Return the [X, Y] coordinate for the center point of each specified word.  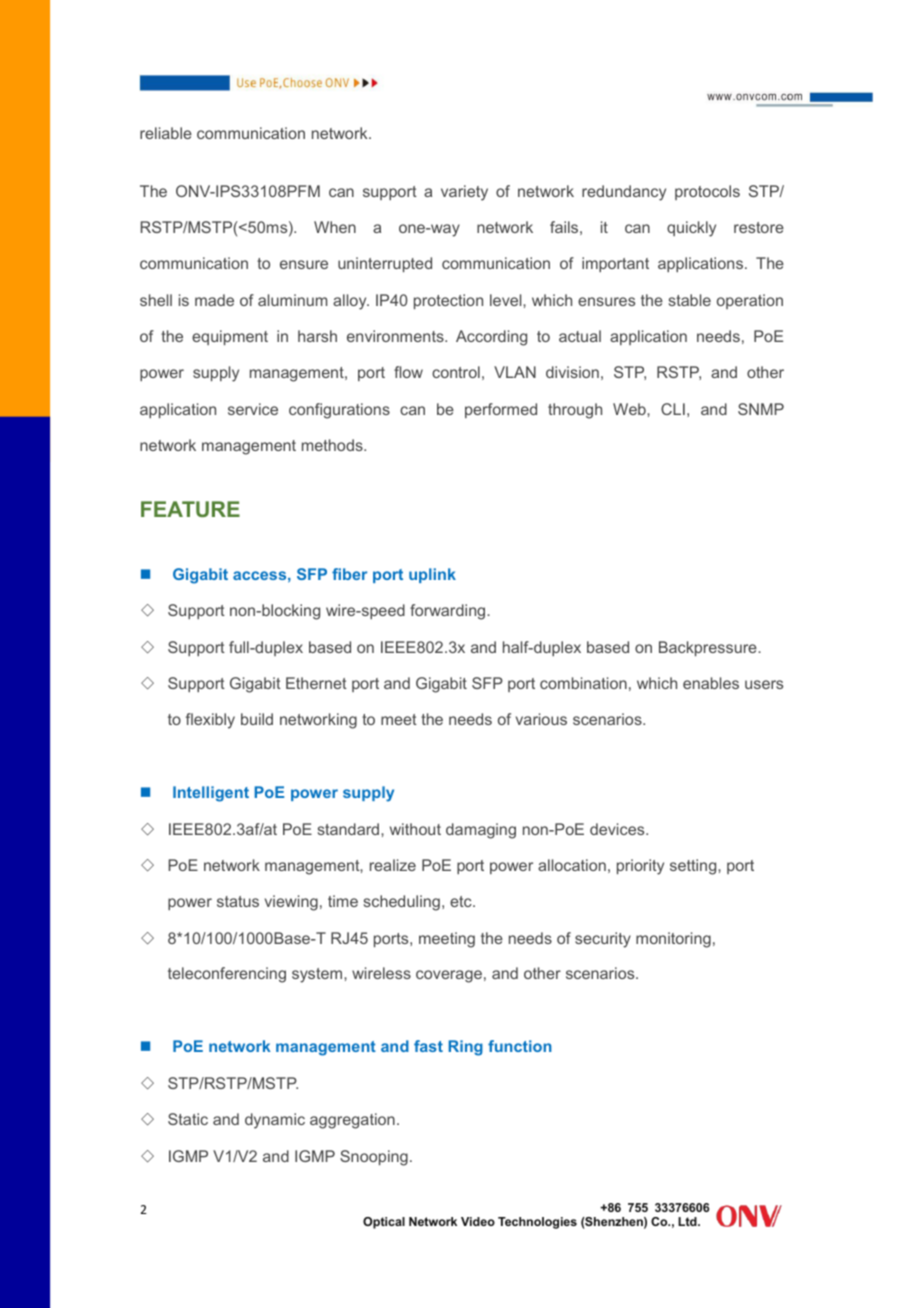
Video [478, 1221]
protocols [707, 192]
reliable [166, 133]
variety [464, 193]
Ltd [688, 1221]
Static [188, 1119]
